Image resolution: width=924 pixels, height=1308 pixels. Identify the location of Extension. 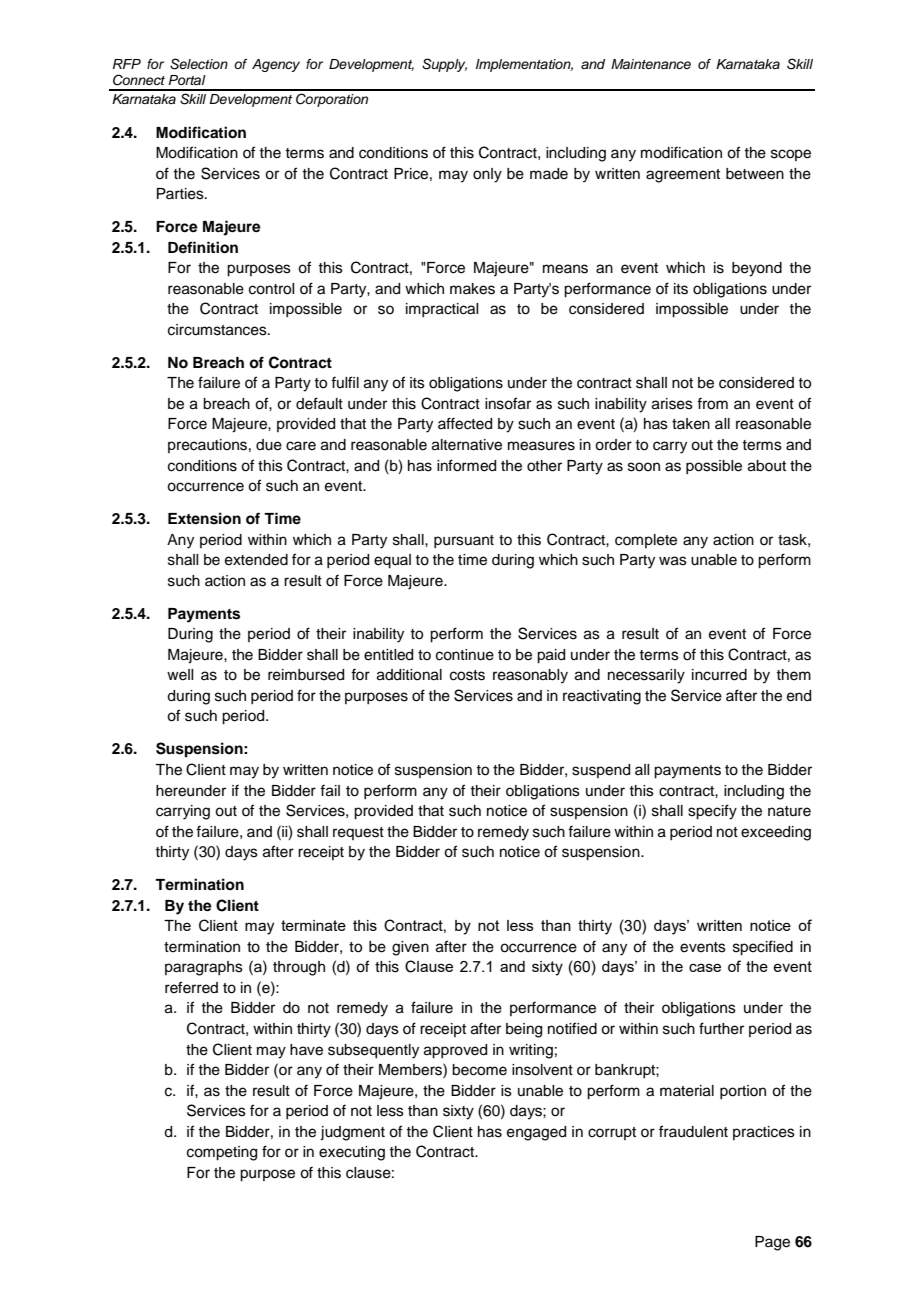
(204, 518).
